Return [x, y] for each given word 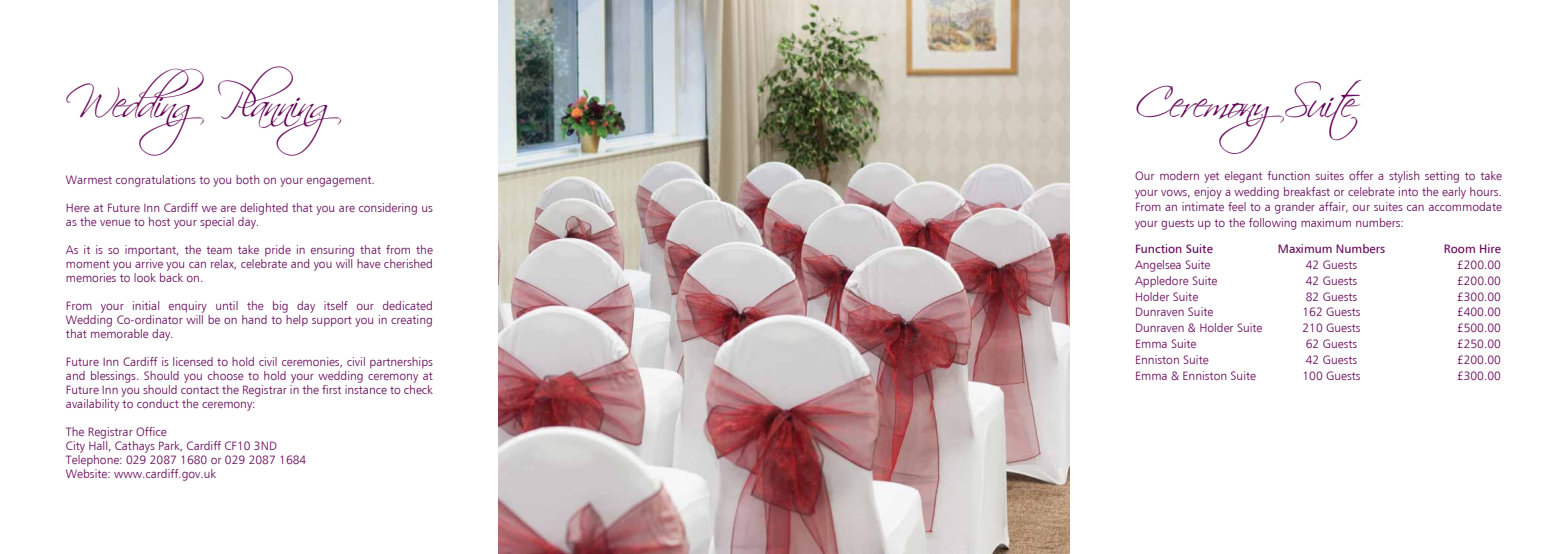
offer [1361, 175]
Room [1459, 248]
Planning [279, 111]
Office [151, 431]
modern [1179, 175]
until [227, 305]
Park [170, 446]
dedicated [407, 305]
